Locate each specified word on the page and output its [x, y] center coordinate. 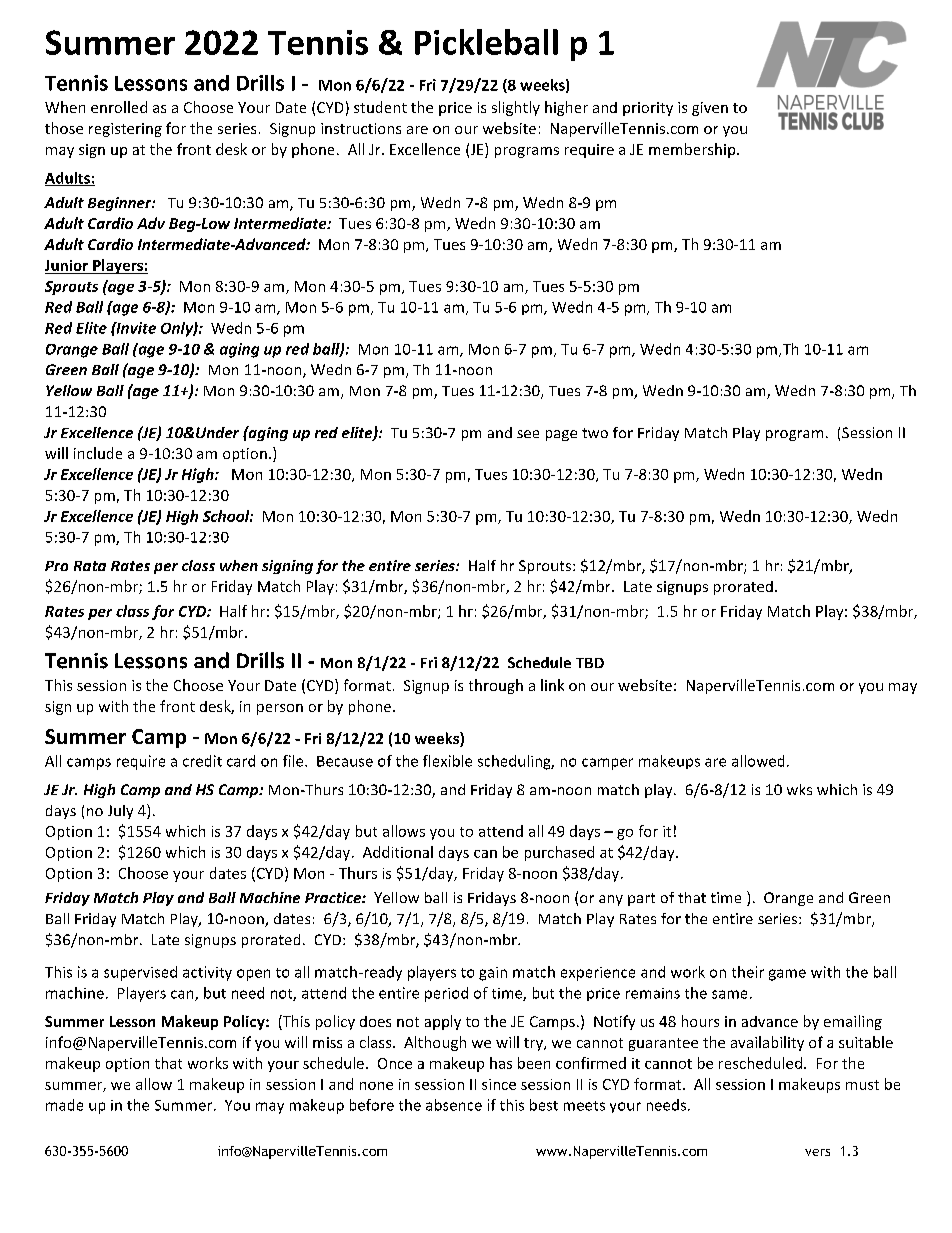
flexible [447, 761]
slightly [516, 108]
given [710, 109]
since [499, 1084]
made [64, 1105]
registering [125, 130]
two [595, 433]
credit [202, 761]
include [98, 453]
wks [799, 789]
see [528, 434]
